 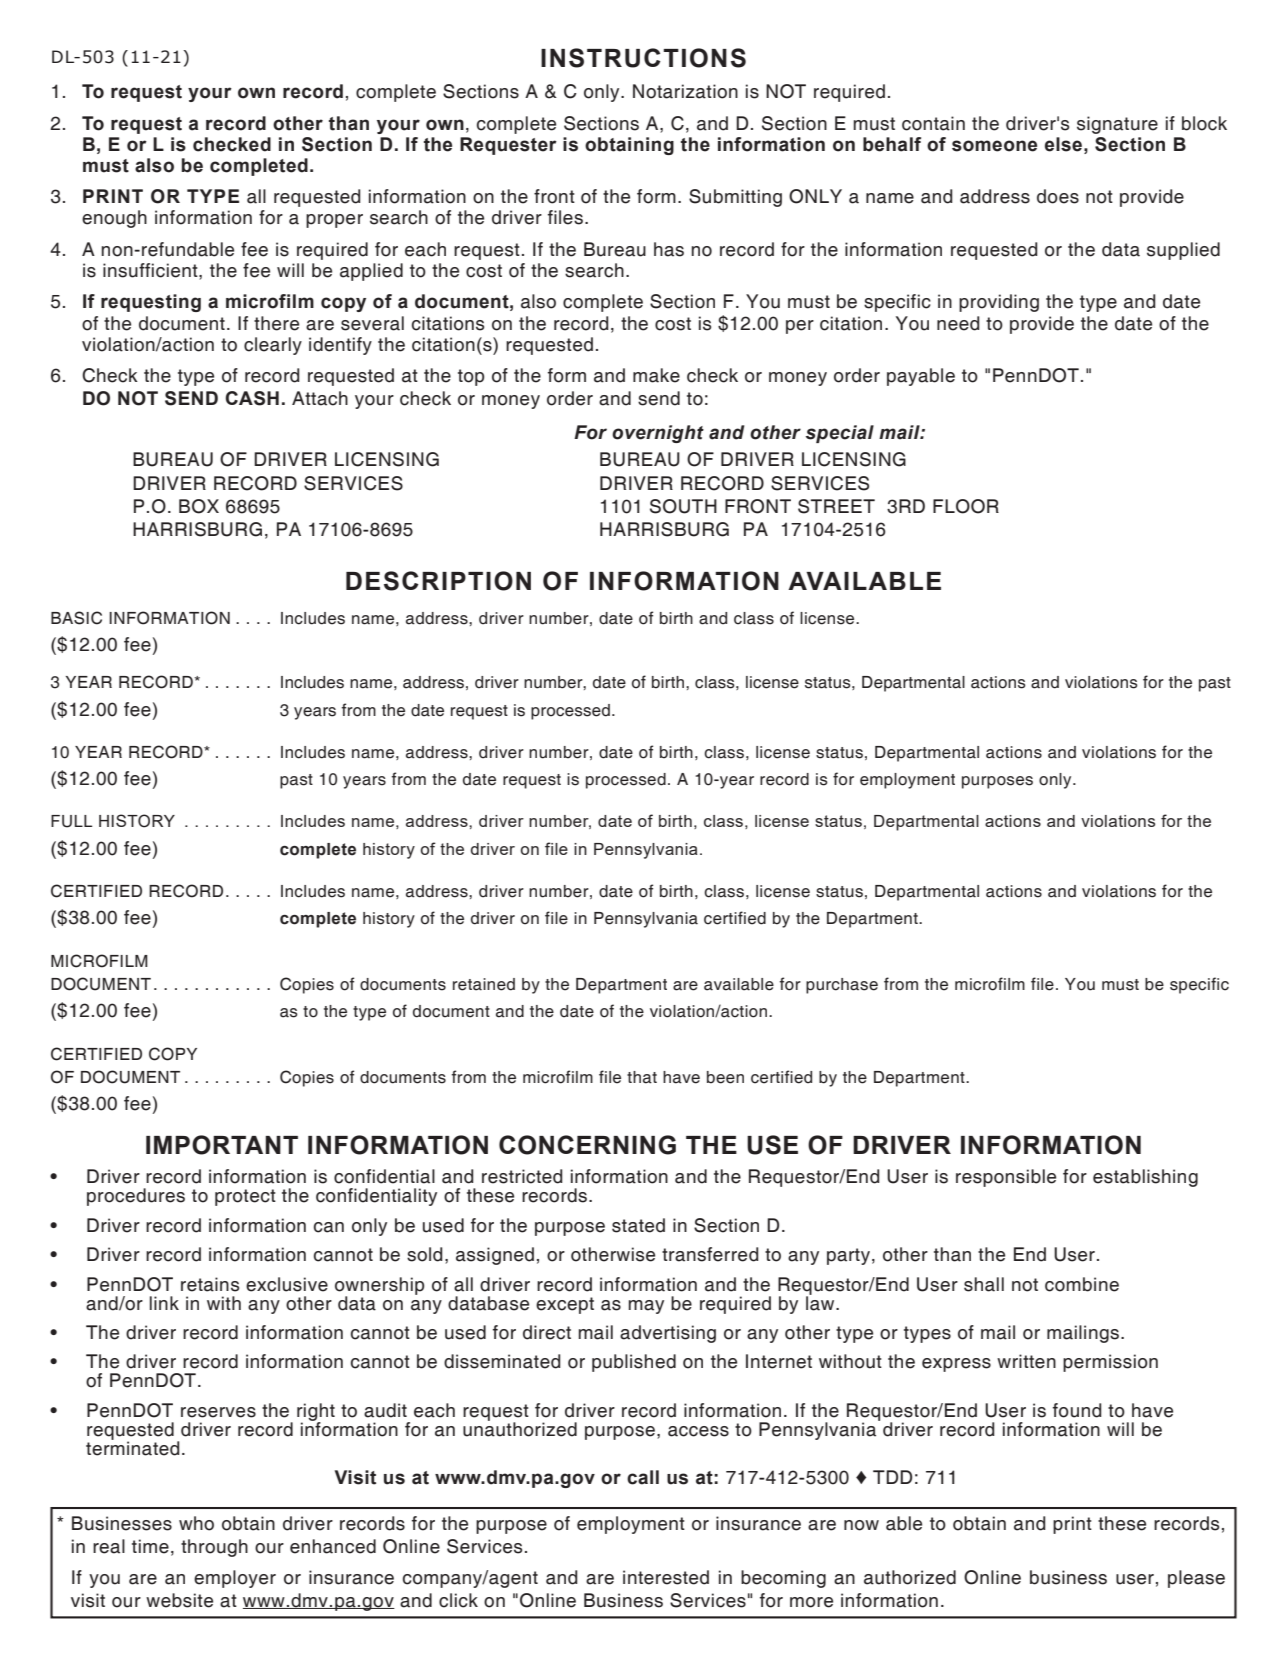 What do you see at coordinates (1117, 125) in the screenshot?
I see `signature` at bounding box center [1117, 125].
